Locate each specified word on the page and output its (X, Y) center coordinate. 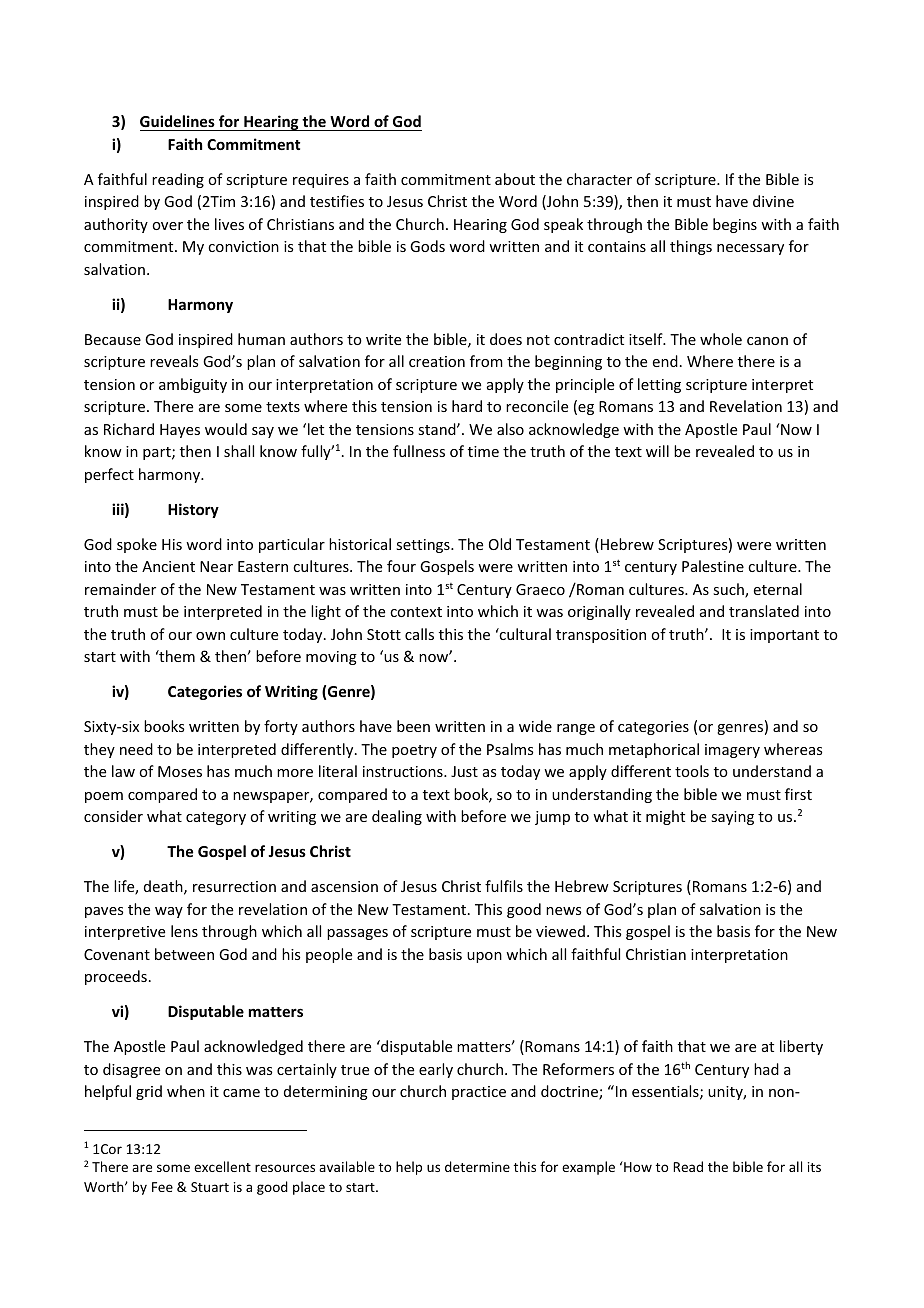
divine (773, 201)
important (784, 636)
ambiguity (193, 385)
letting (659, 385)
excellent (222, 1166)
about (515, 179)
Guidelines (178, 123)
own (210, 636)
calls (419, 634)
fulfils (504, 886)
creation (437, 361)
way (169, 912)
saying (732, 818)
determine (477, 1166)
